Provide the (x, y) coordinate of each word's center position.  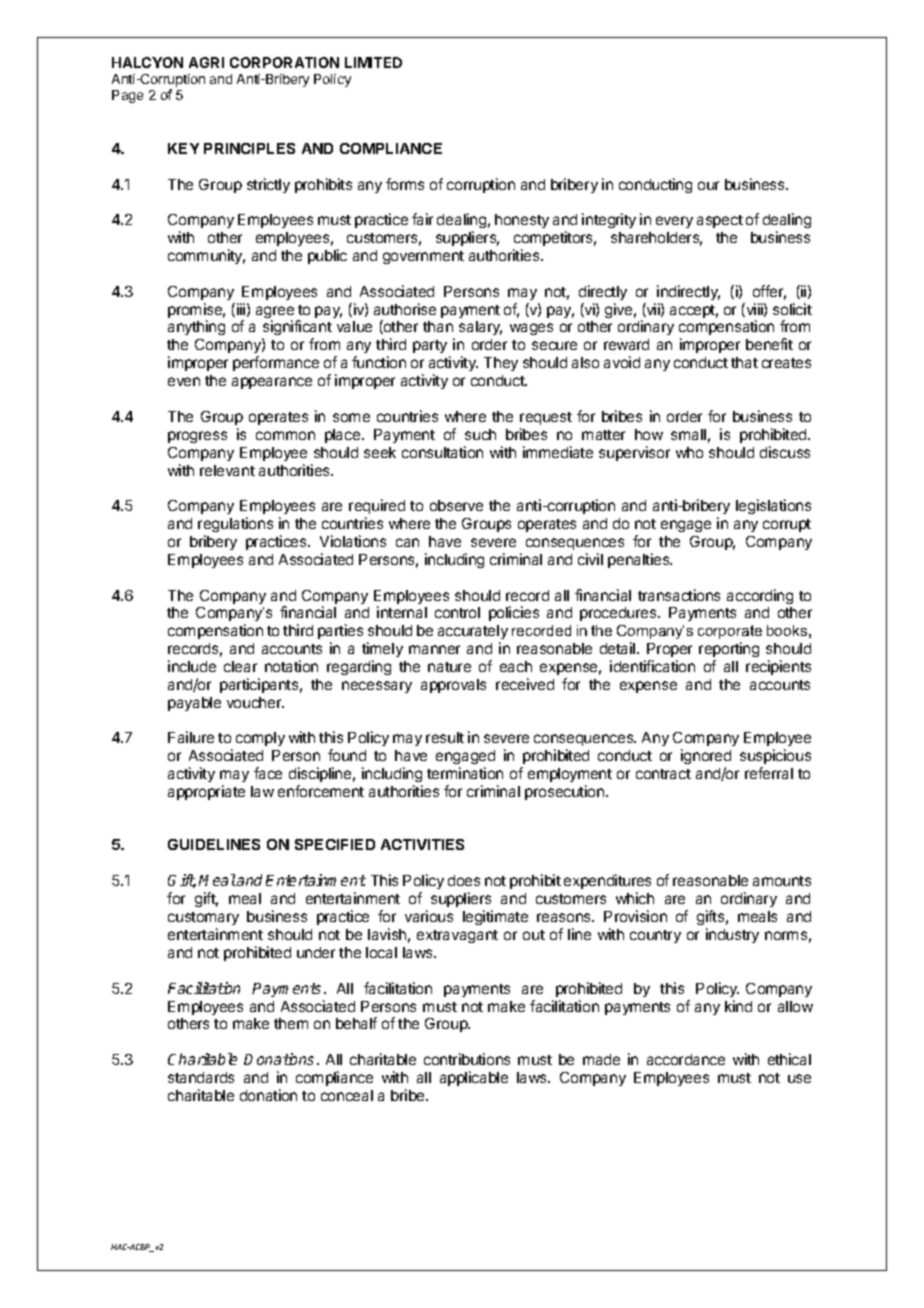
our (708, 185)
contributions (467, 1059)
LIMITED (373, 62)
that (744, 362)
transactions (679, 595)
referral (769, 773)
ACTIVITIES (422, 844)
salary (480, 328)
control (457, 612)
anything (196, 327)
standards (201, 1077)
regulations (235, 524)
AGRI (206, 62)
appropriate (206, 792)
